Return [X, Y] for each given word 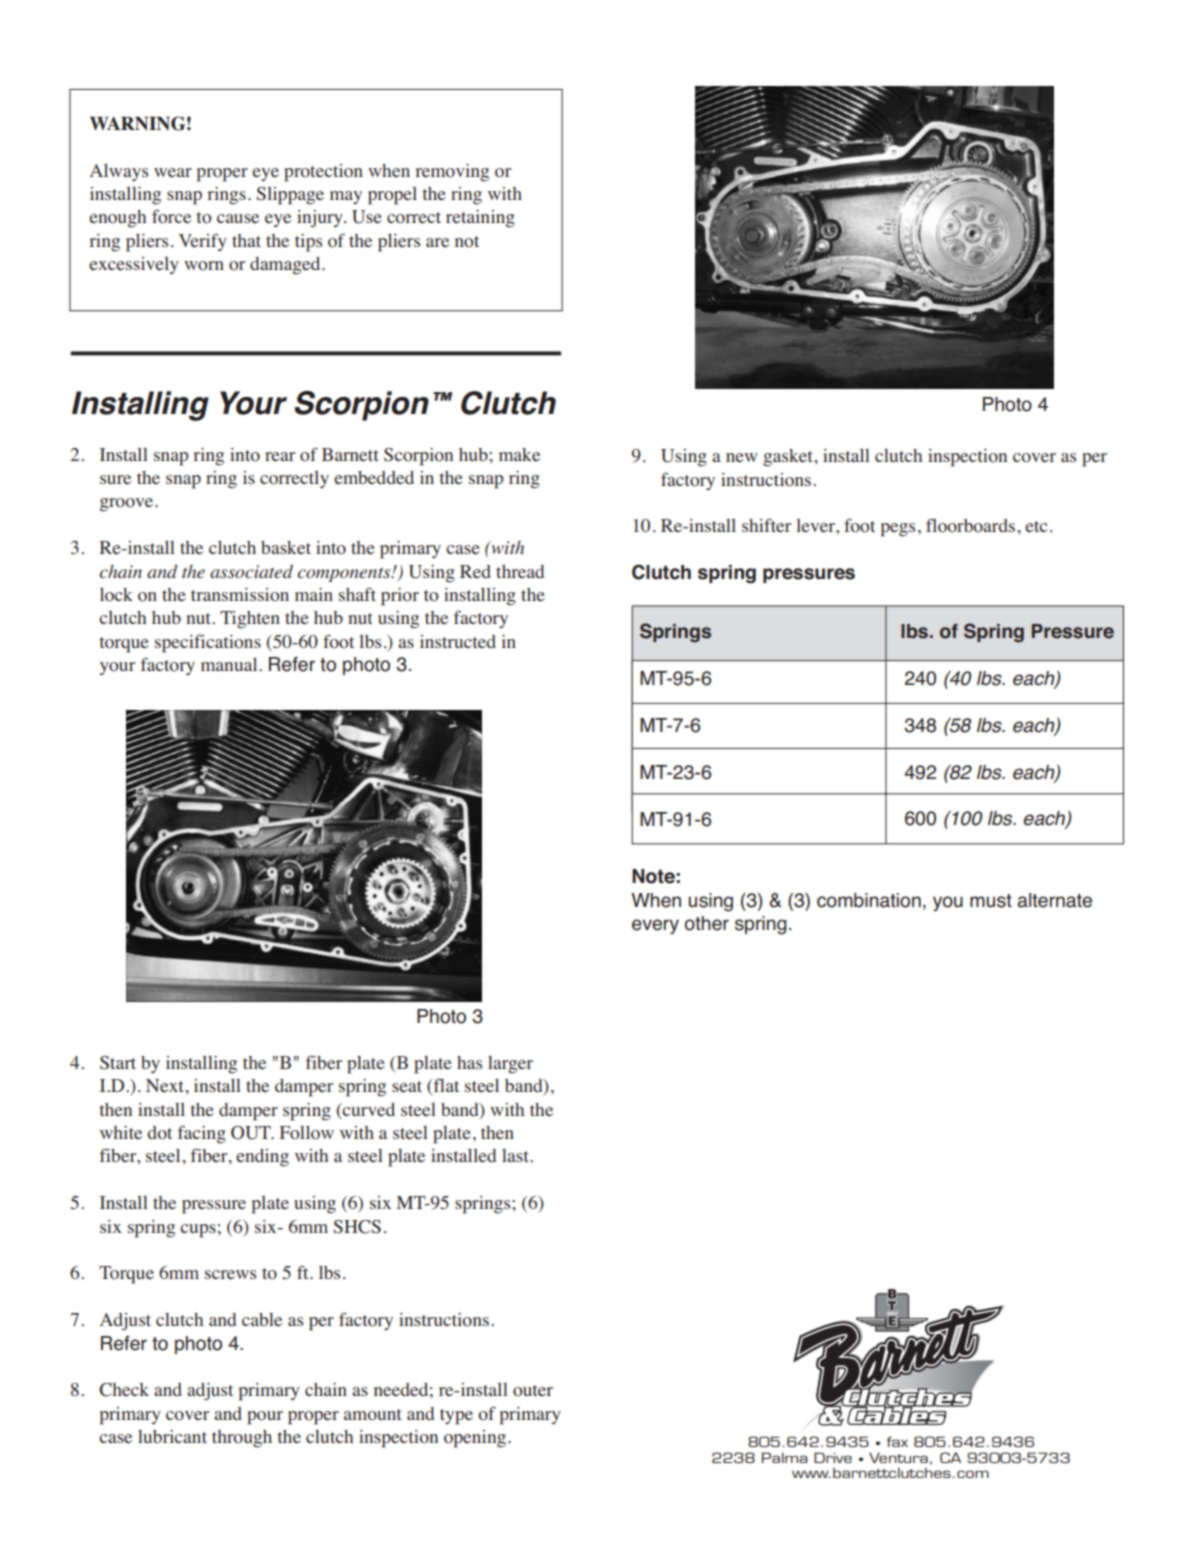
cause [238, 218]
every [655, 926]
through [242, 1439]
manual [230, 664]
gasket [789, 458]
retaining [480, 219]
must [991, 901]
